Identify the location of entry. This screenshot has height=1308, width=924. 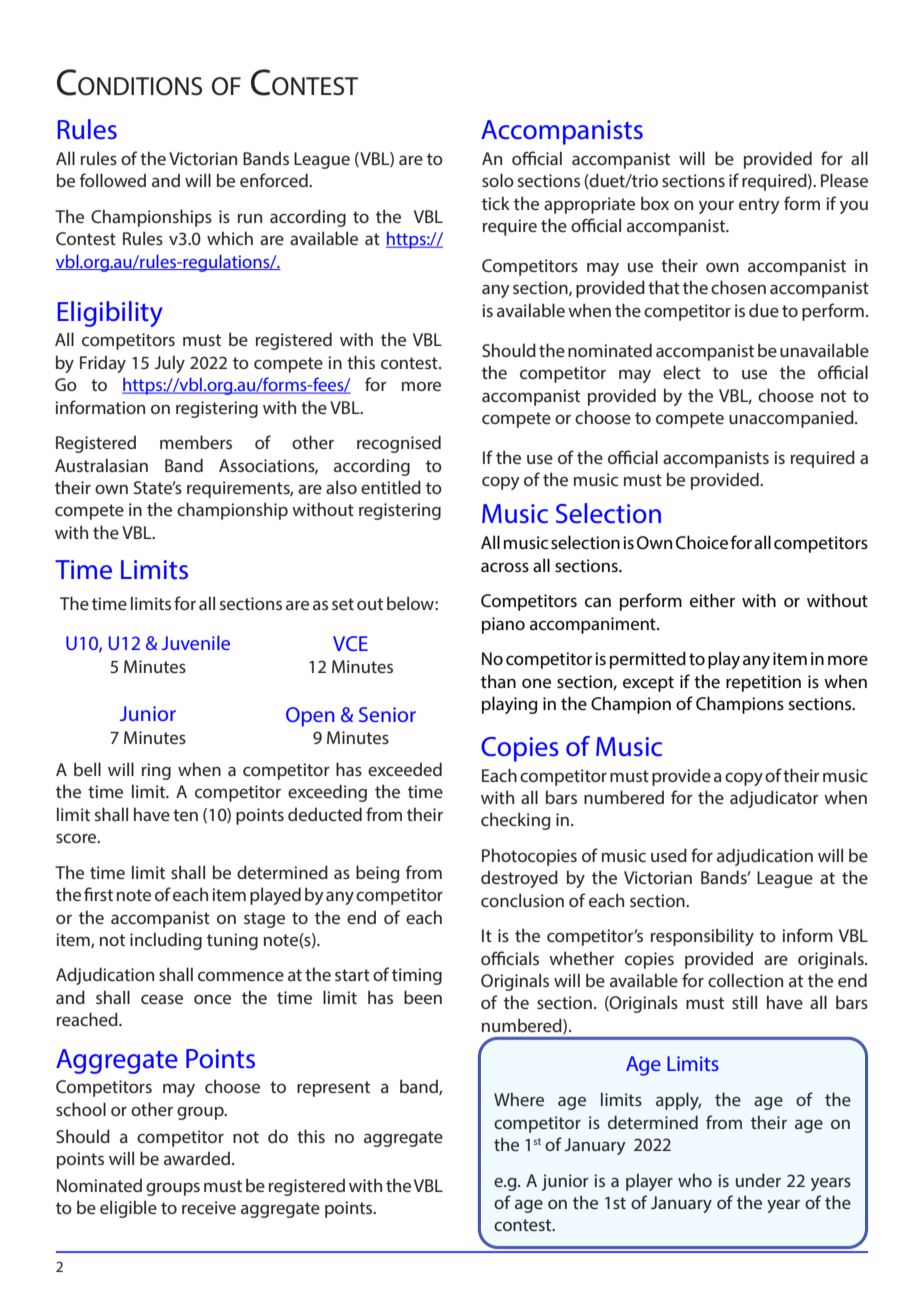
(759, 206).
